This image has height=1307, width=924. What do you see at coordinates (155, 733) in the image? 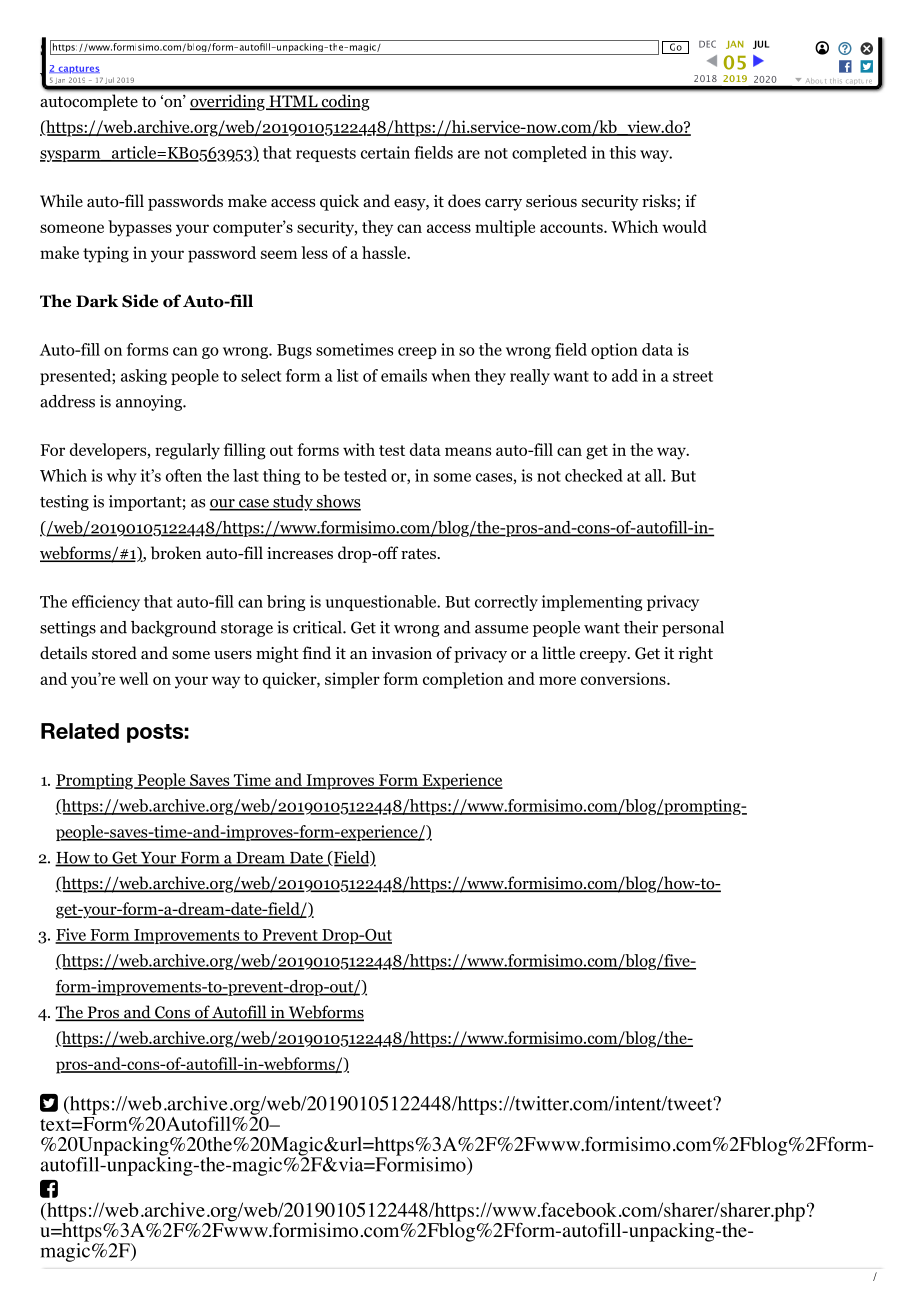
I see `posts` at bounding box center [155, 733].
